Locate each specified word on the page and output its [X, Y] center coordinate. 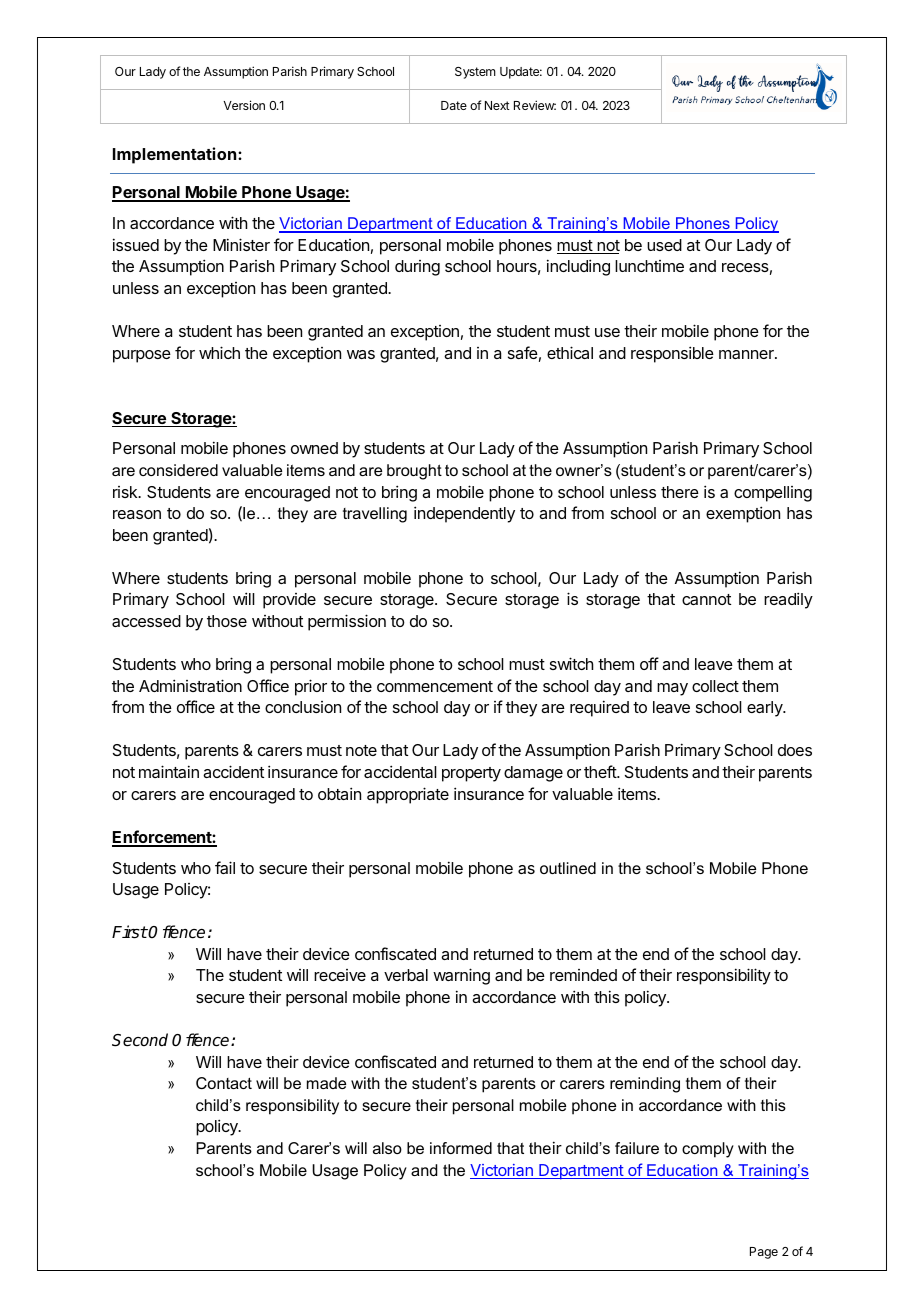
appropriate [408, 795]
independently [464, 514]
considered [178, 470]
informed [461, 1148]
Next [497, 105]
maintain [169, 771]
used [664, 245]
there [680, 492]
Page [764, 1253]
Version [244, 105]
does [795, 750]
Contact [224, 1083]
